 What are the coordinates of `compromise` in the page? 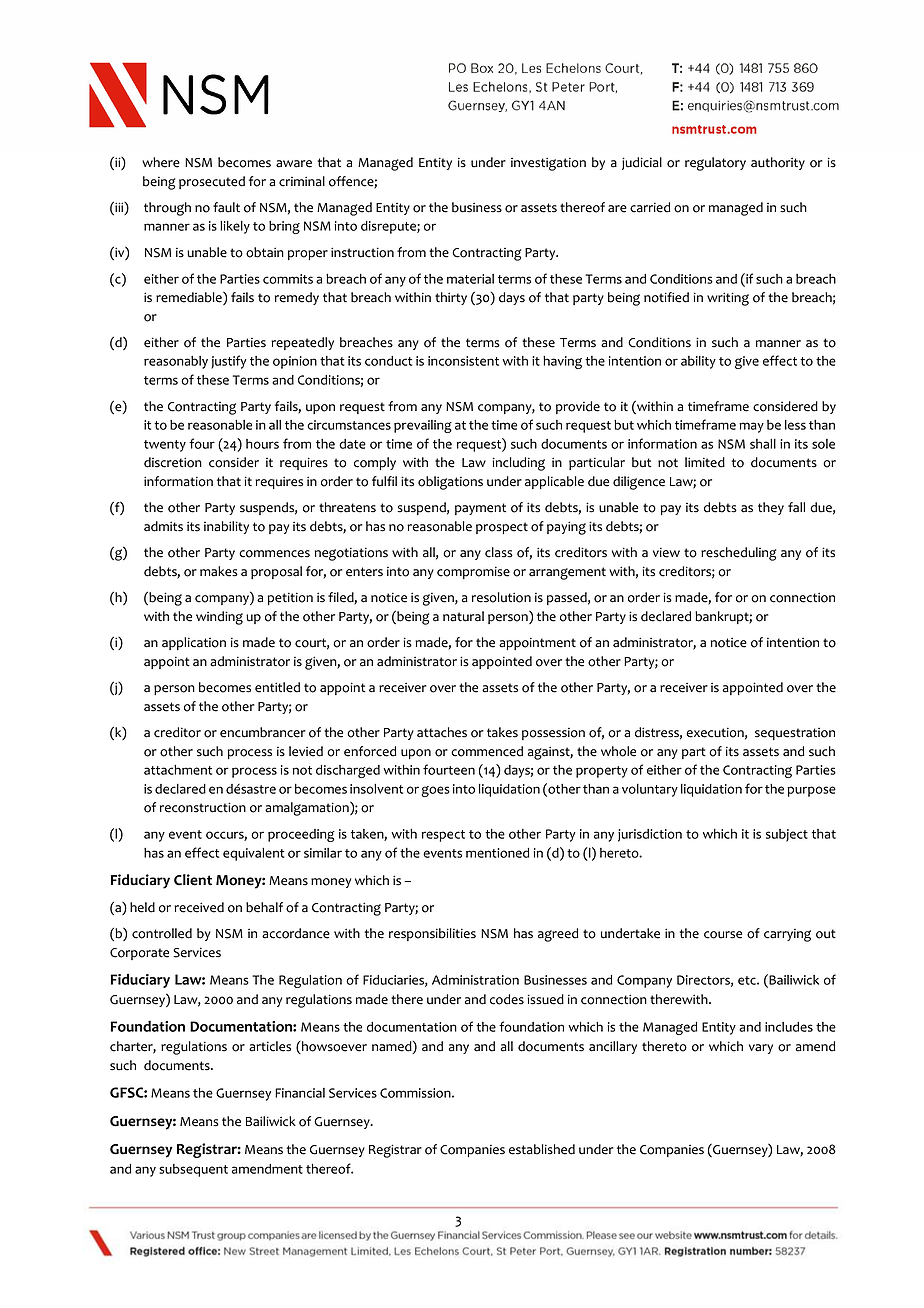 It's located at (473, 572).
